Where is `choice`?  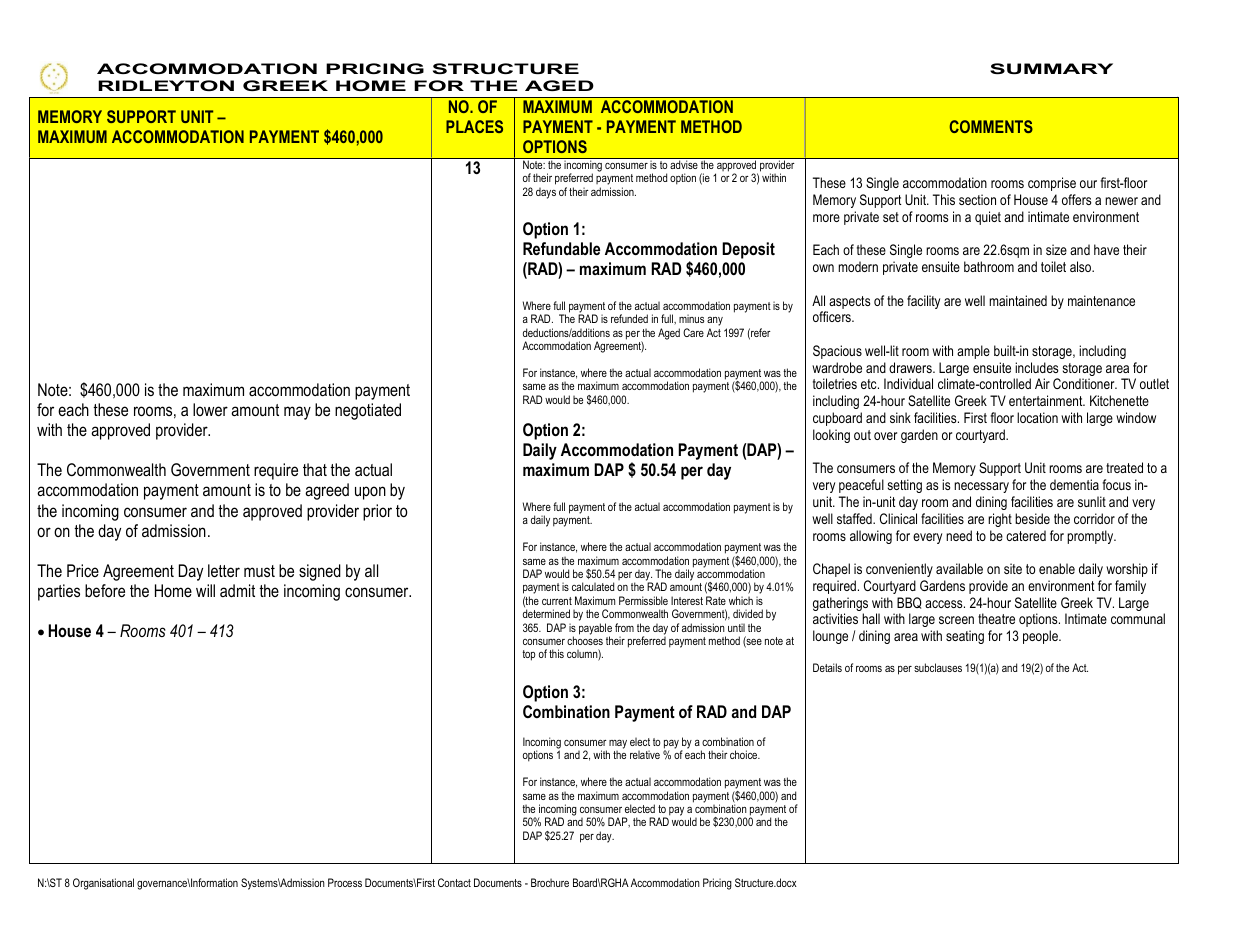 choice is located at coordinates (745, 754).
